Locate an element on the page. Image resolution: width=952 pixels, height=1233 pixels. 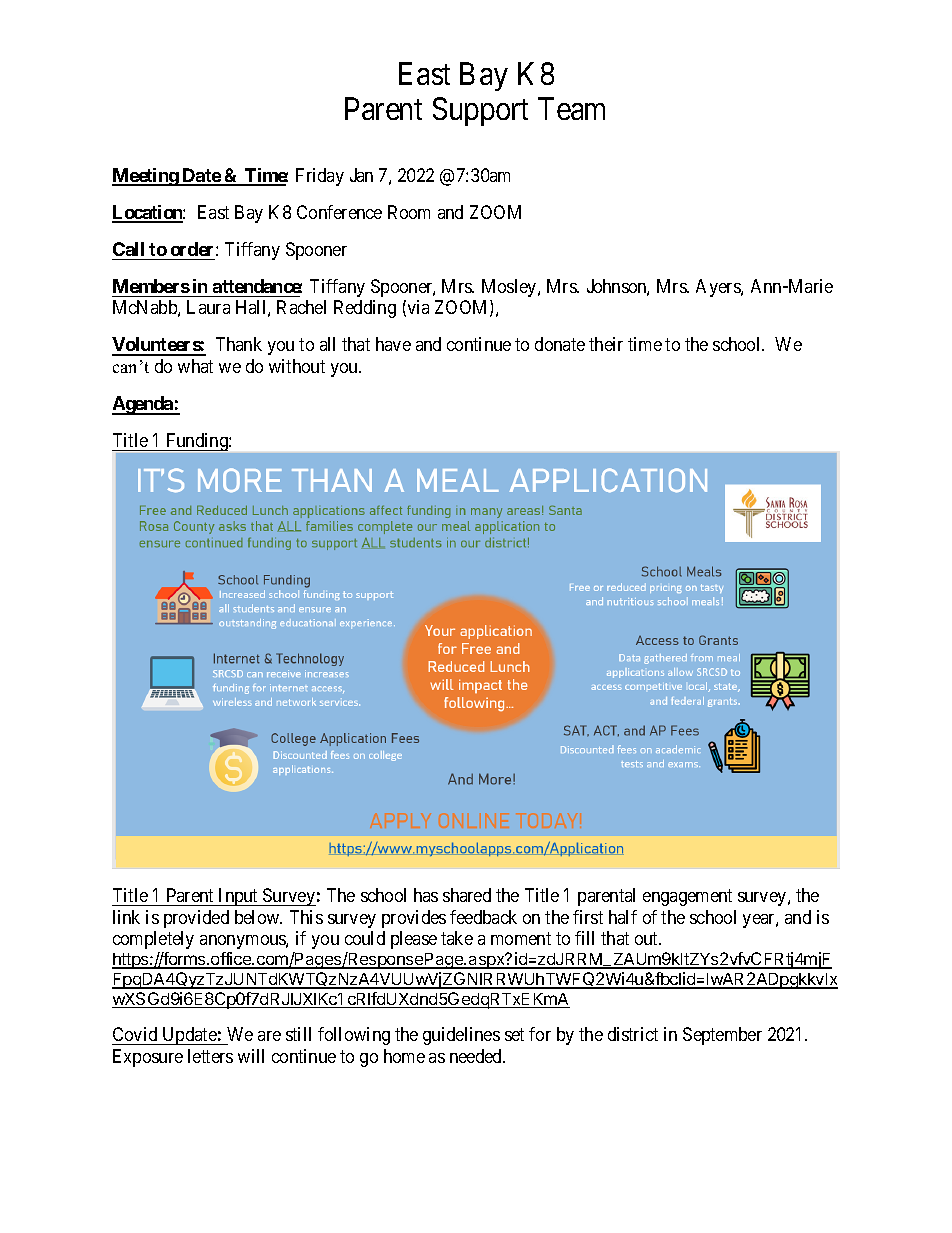
has is located at coordinates (426, 895).
